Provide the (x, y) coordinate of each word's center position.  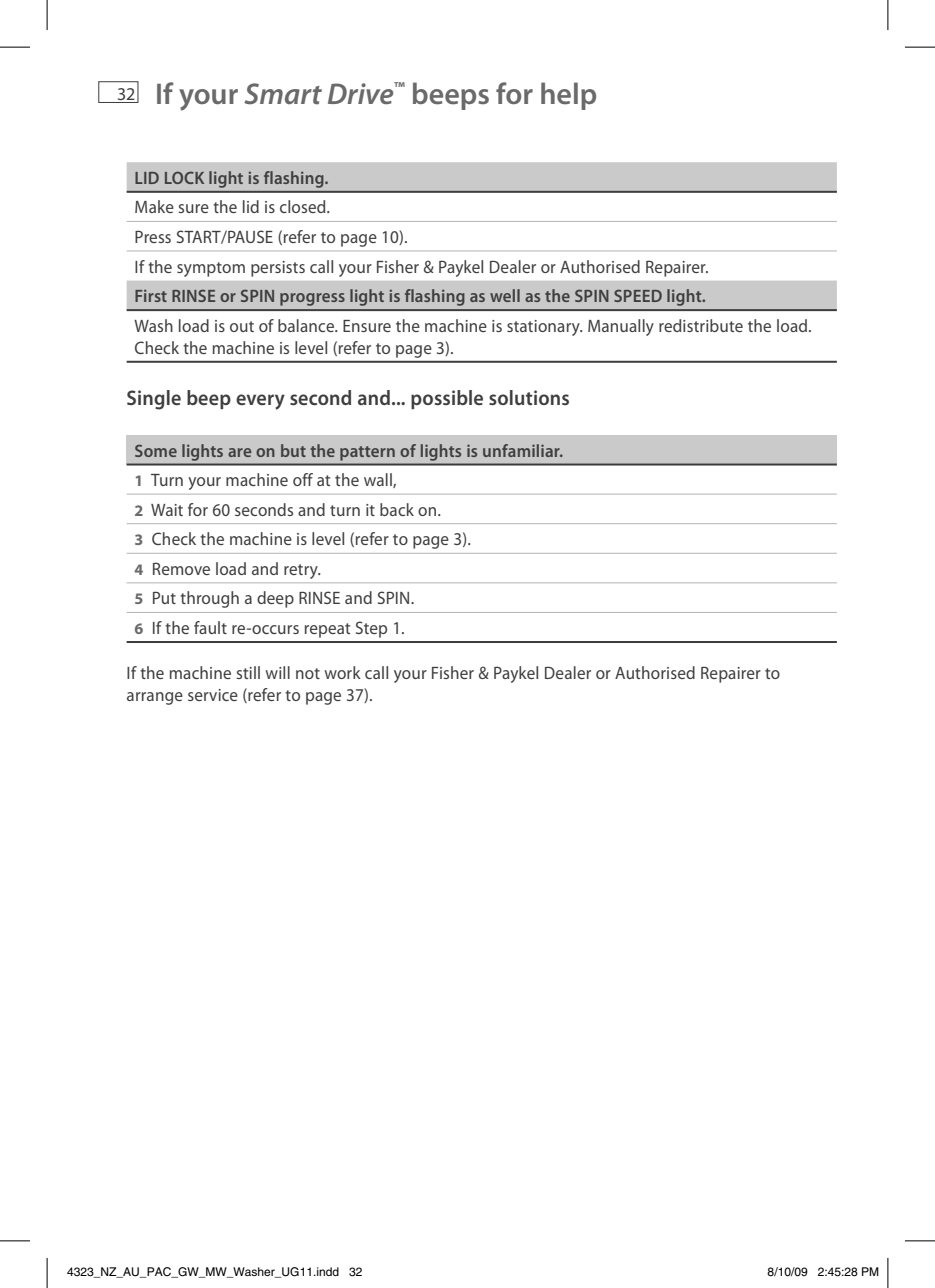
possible (447, 399)
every (260, 402)
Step (371, 629)
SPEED (638, 295)
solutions (529, 397)
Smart (283, 94)
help (568, 96)
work (343, 672)
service (213, 695)
